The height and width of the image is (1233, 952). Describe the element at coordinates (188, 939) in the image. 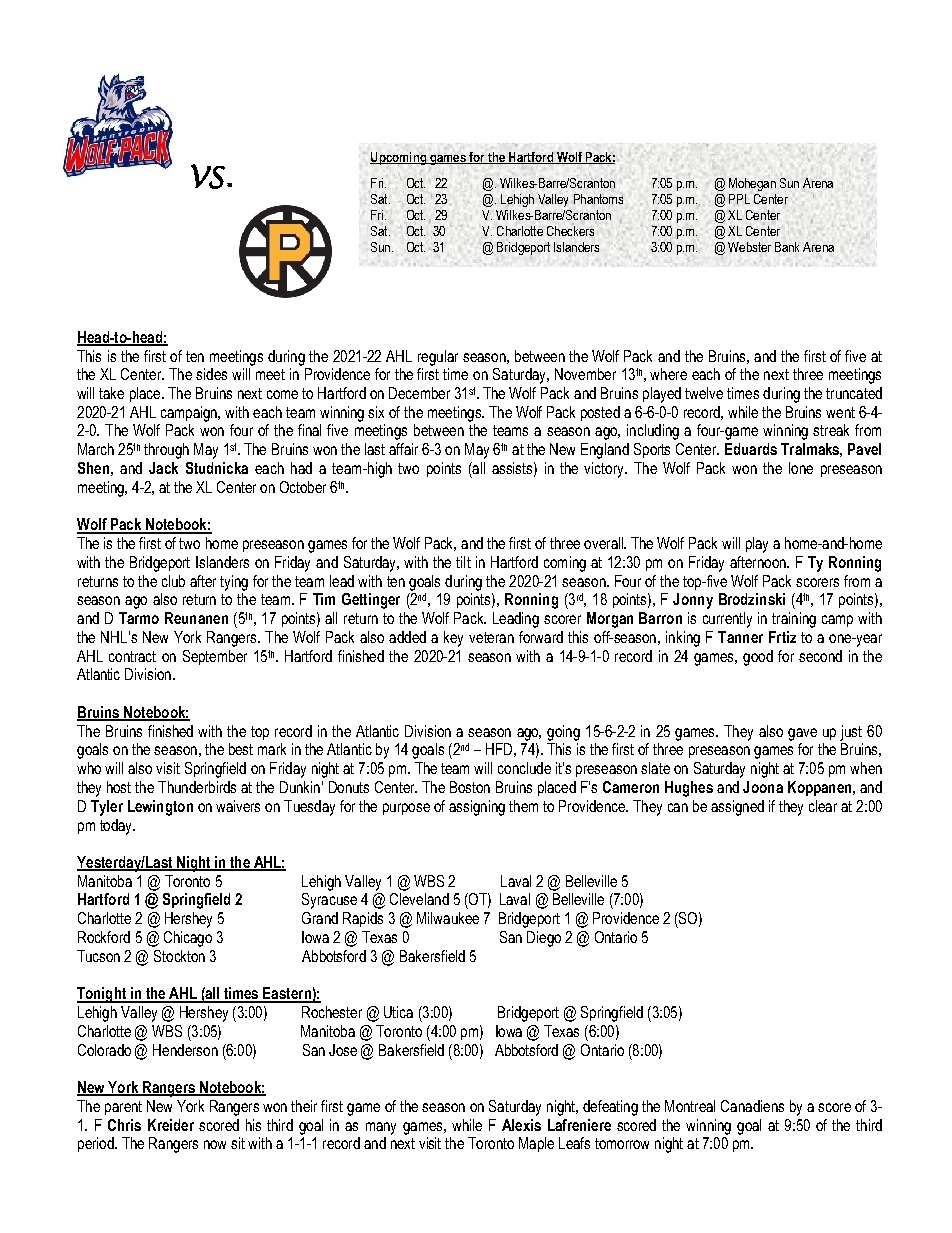

I see `Chicago` at that location.
